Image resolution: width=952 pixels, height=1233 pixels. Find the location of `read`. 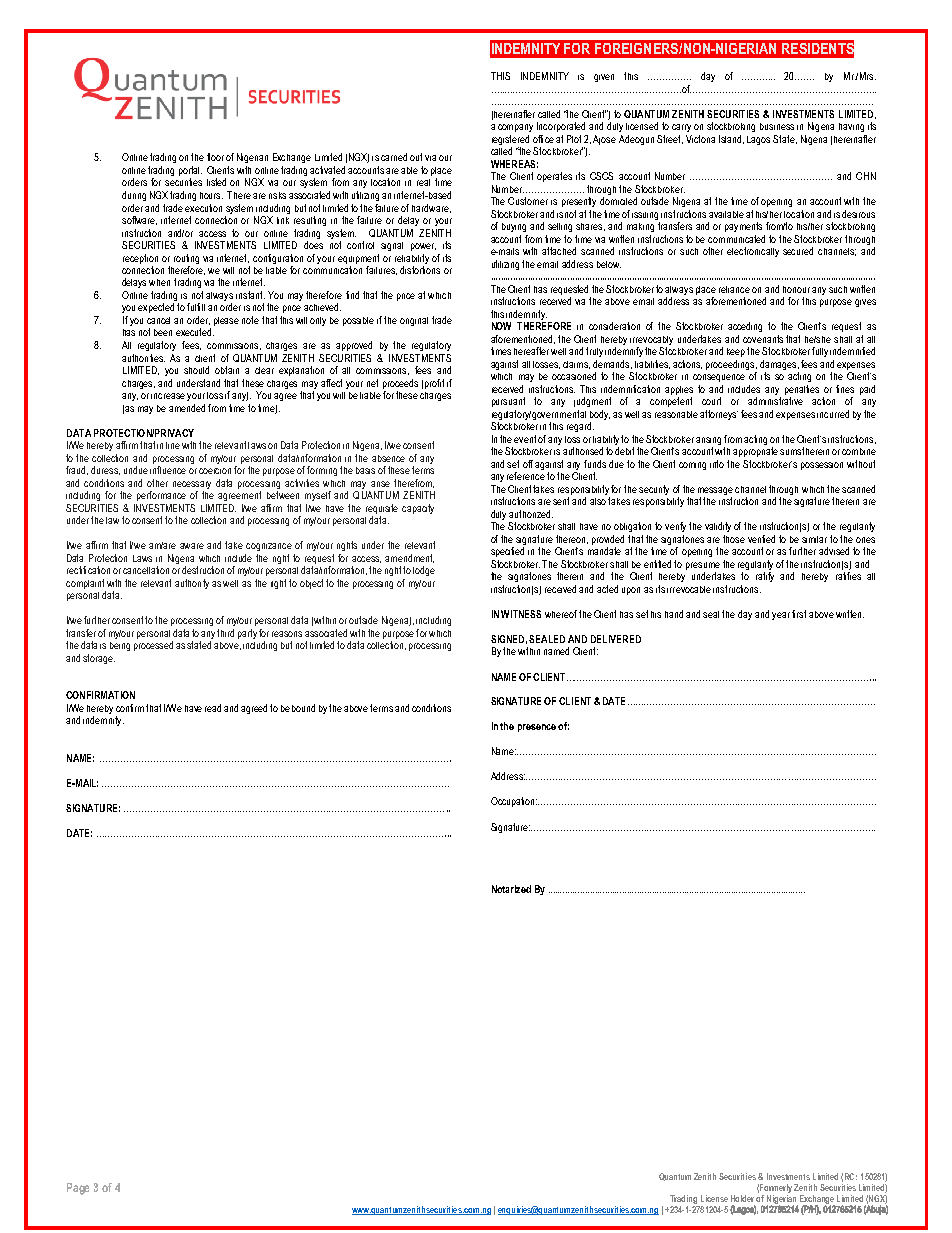

read is located at coordinates (213, 708).
